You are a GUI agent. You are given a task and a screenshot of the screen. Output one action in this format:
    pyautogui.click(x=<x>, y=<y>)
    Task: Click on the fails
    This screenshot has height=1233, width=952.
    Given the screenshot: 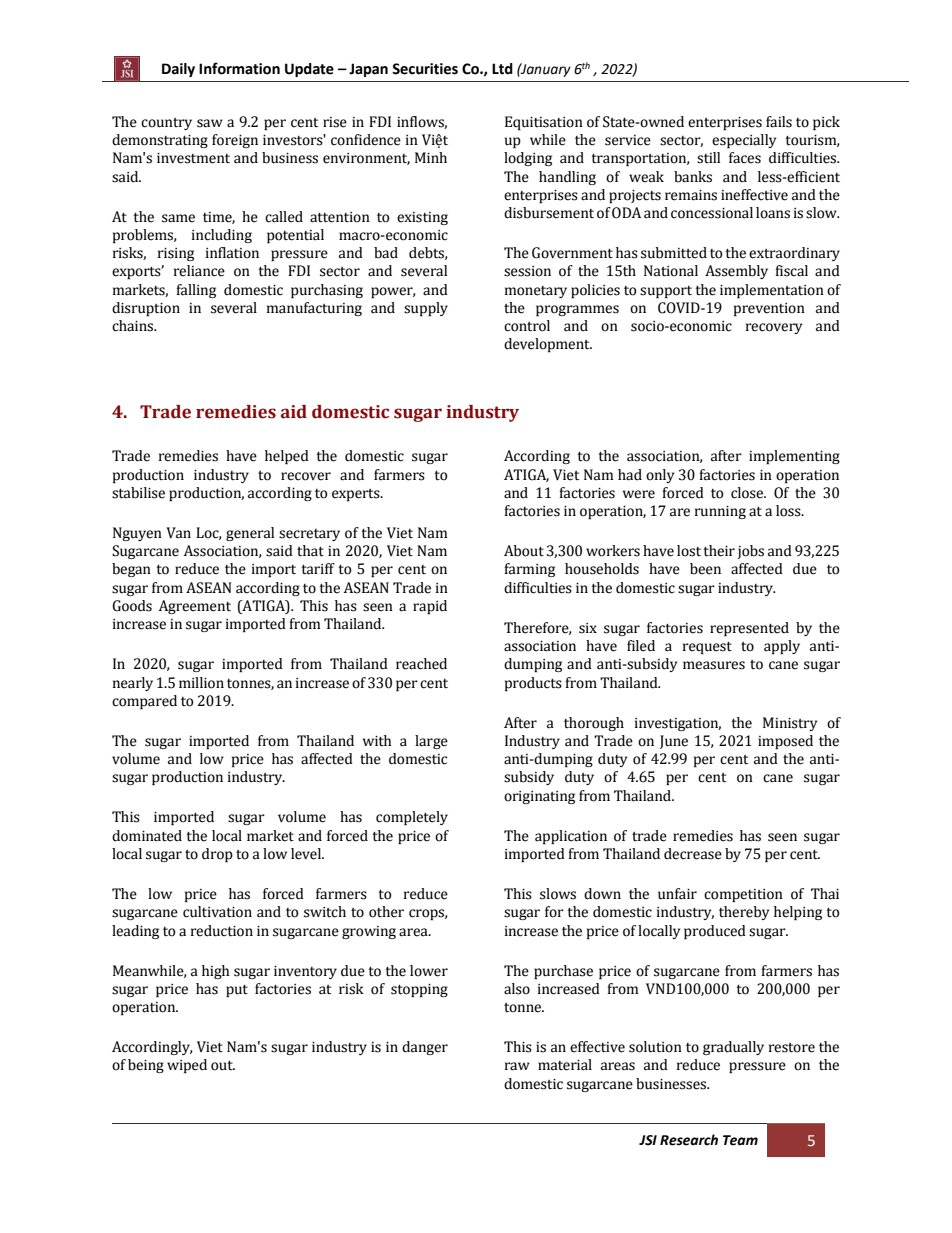 What is the action you would take?
    pyautogui.click(x=779, y=122)
